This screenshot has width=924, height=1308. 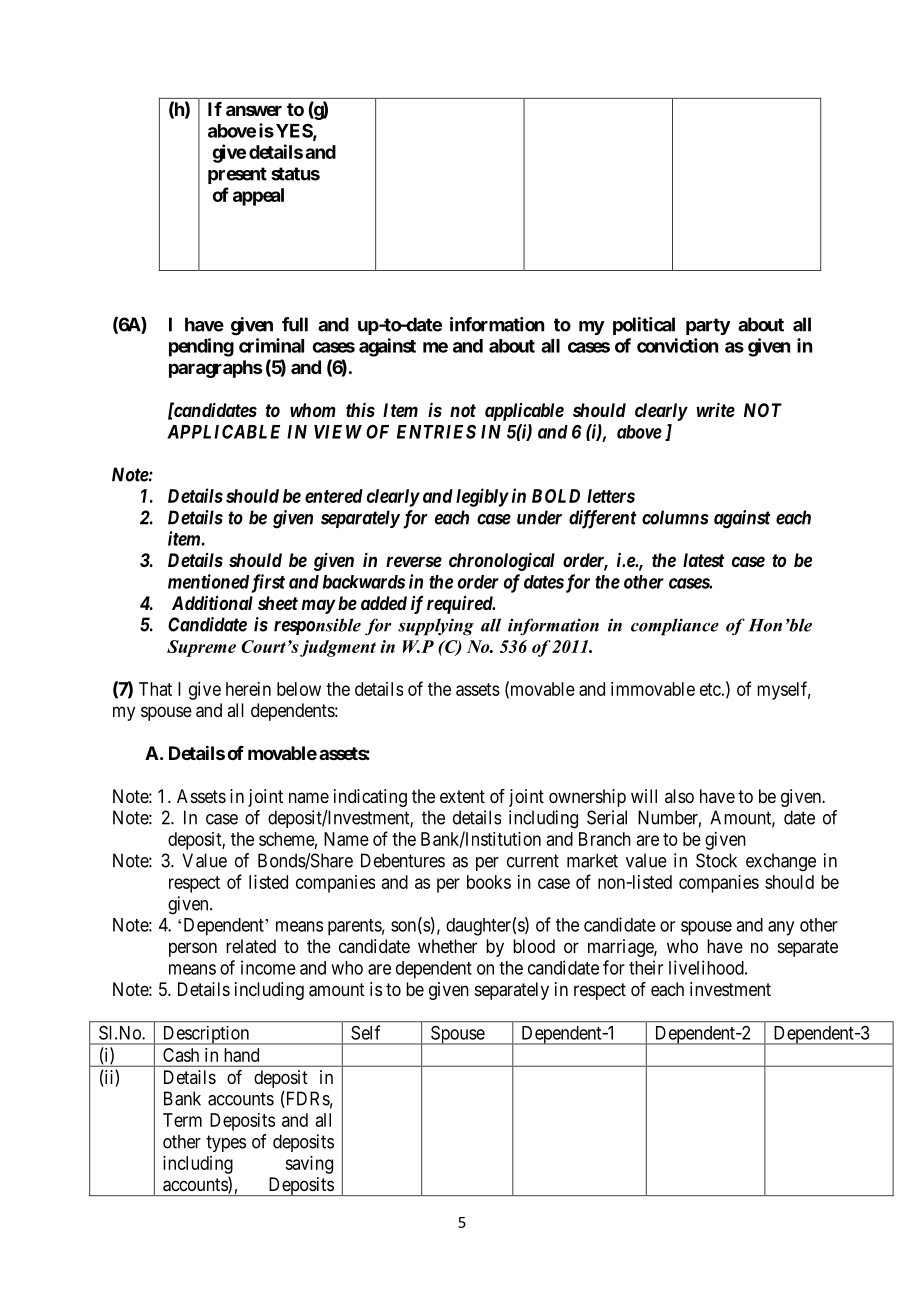 What do you see at coordinates (675, 627) in the screenshot?
I see `compliance` at bounding box center [675, 627].
